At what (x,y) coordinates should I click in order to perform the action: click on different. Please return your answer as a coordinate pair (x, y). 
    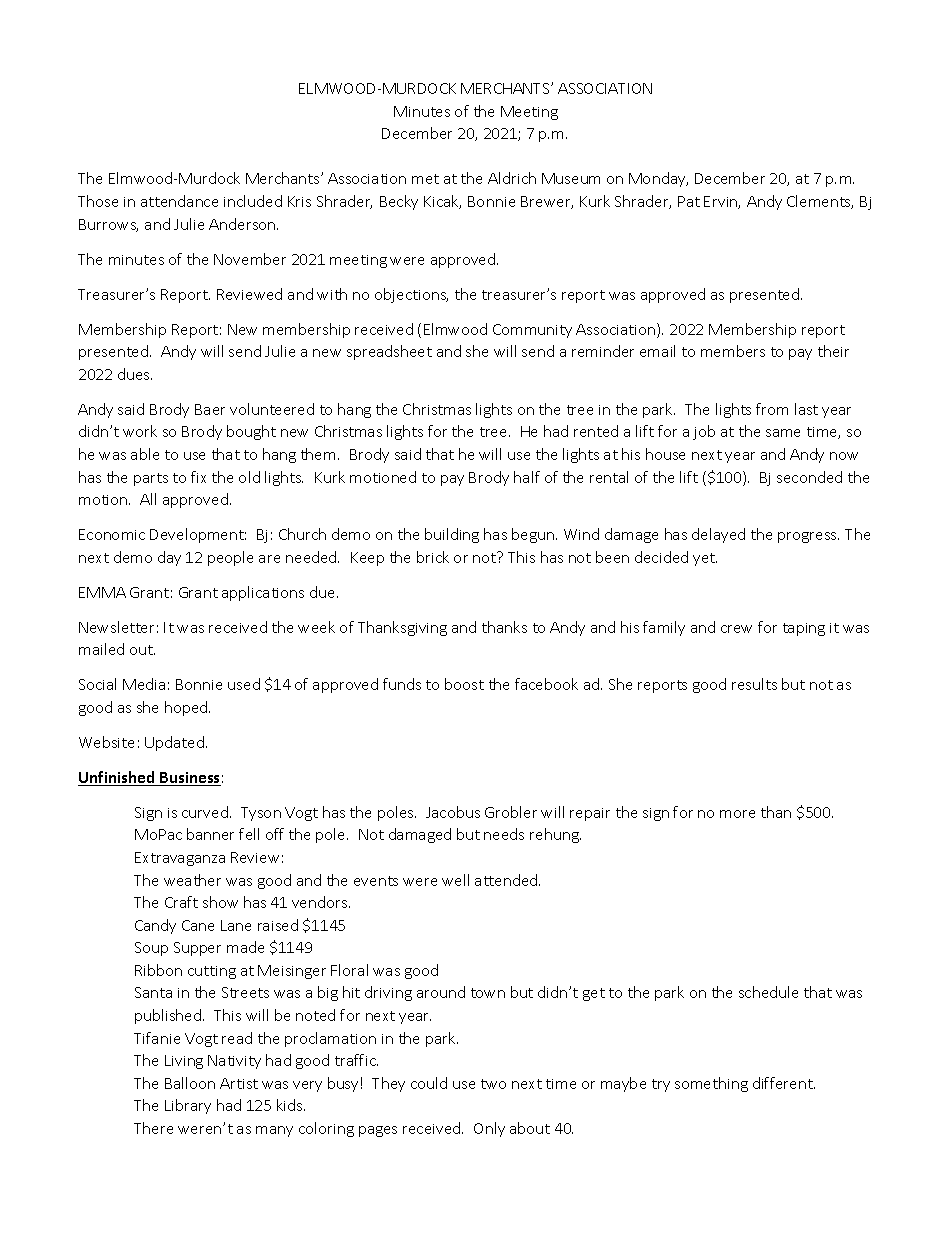
    Looking at the image, I should click on (784, 1083).
